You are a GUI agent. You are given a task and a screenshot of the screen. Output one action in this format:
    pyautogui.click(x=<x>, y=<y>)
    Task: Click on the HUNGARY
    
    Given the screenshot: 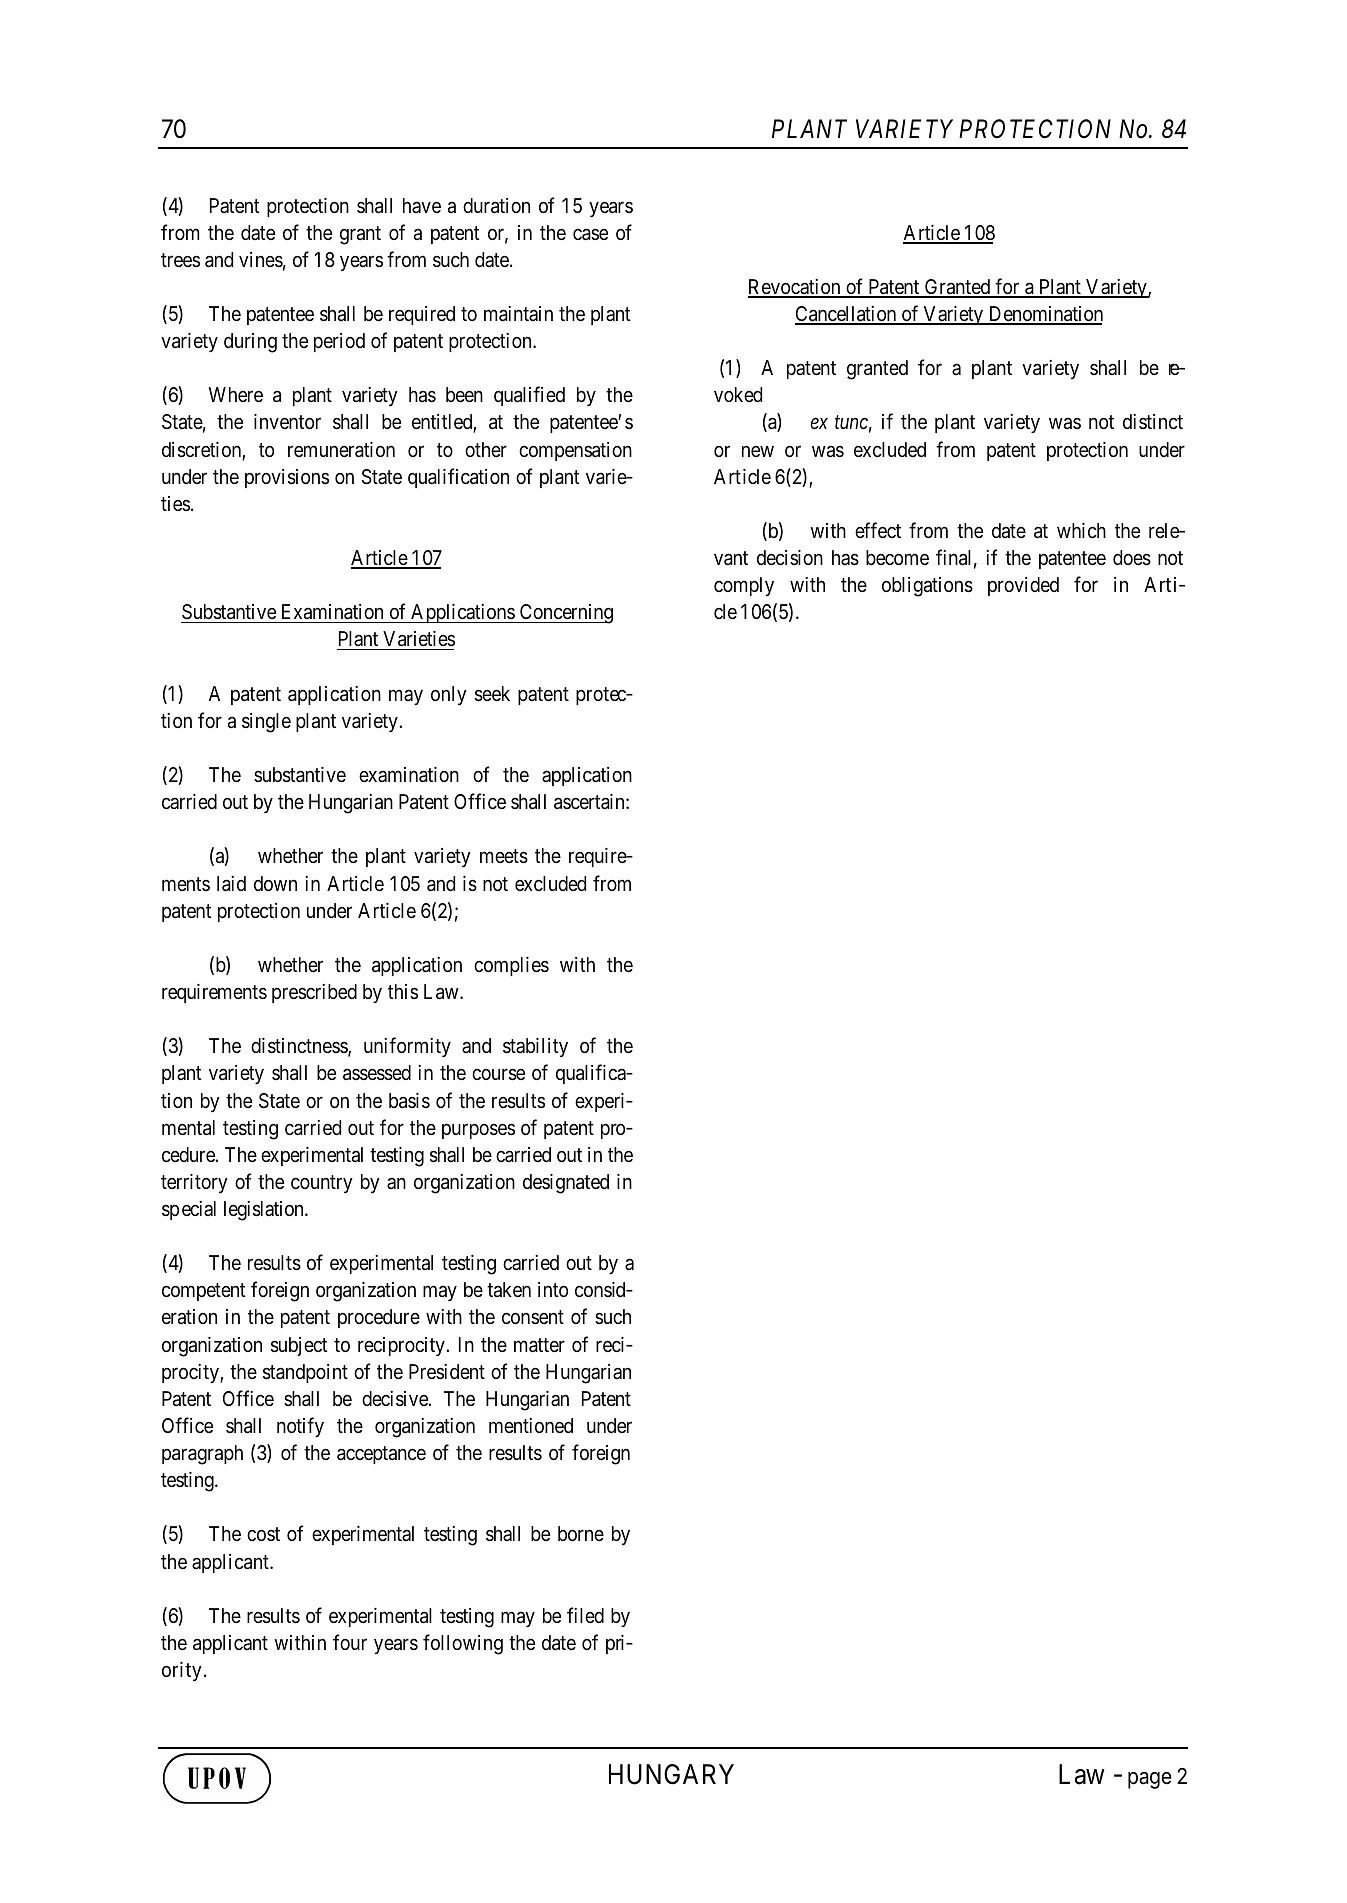 What is the action you would take?
    pyautogui.click(x=671, y=1774)
